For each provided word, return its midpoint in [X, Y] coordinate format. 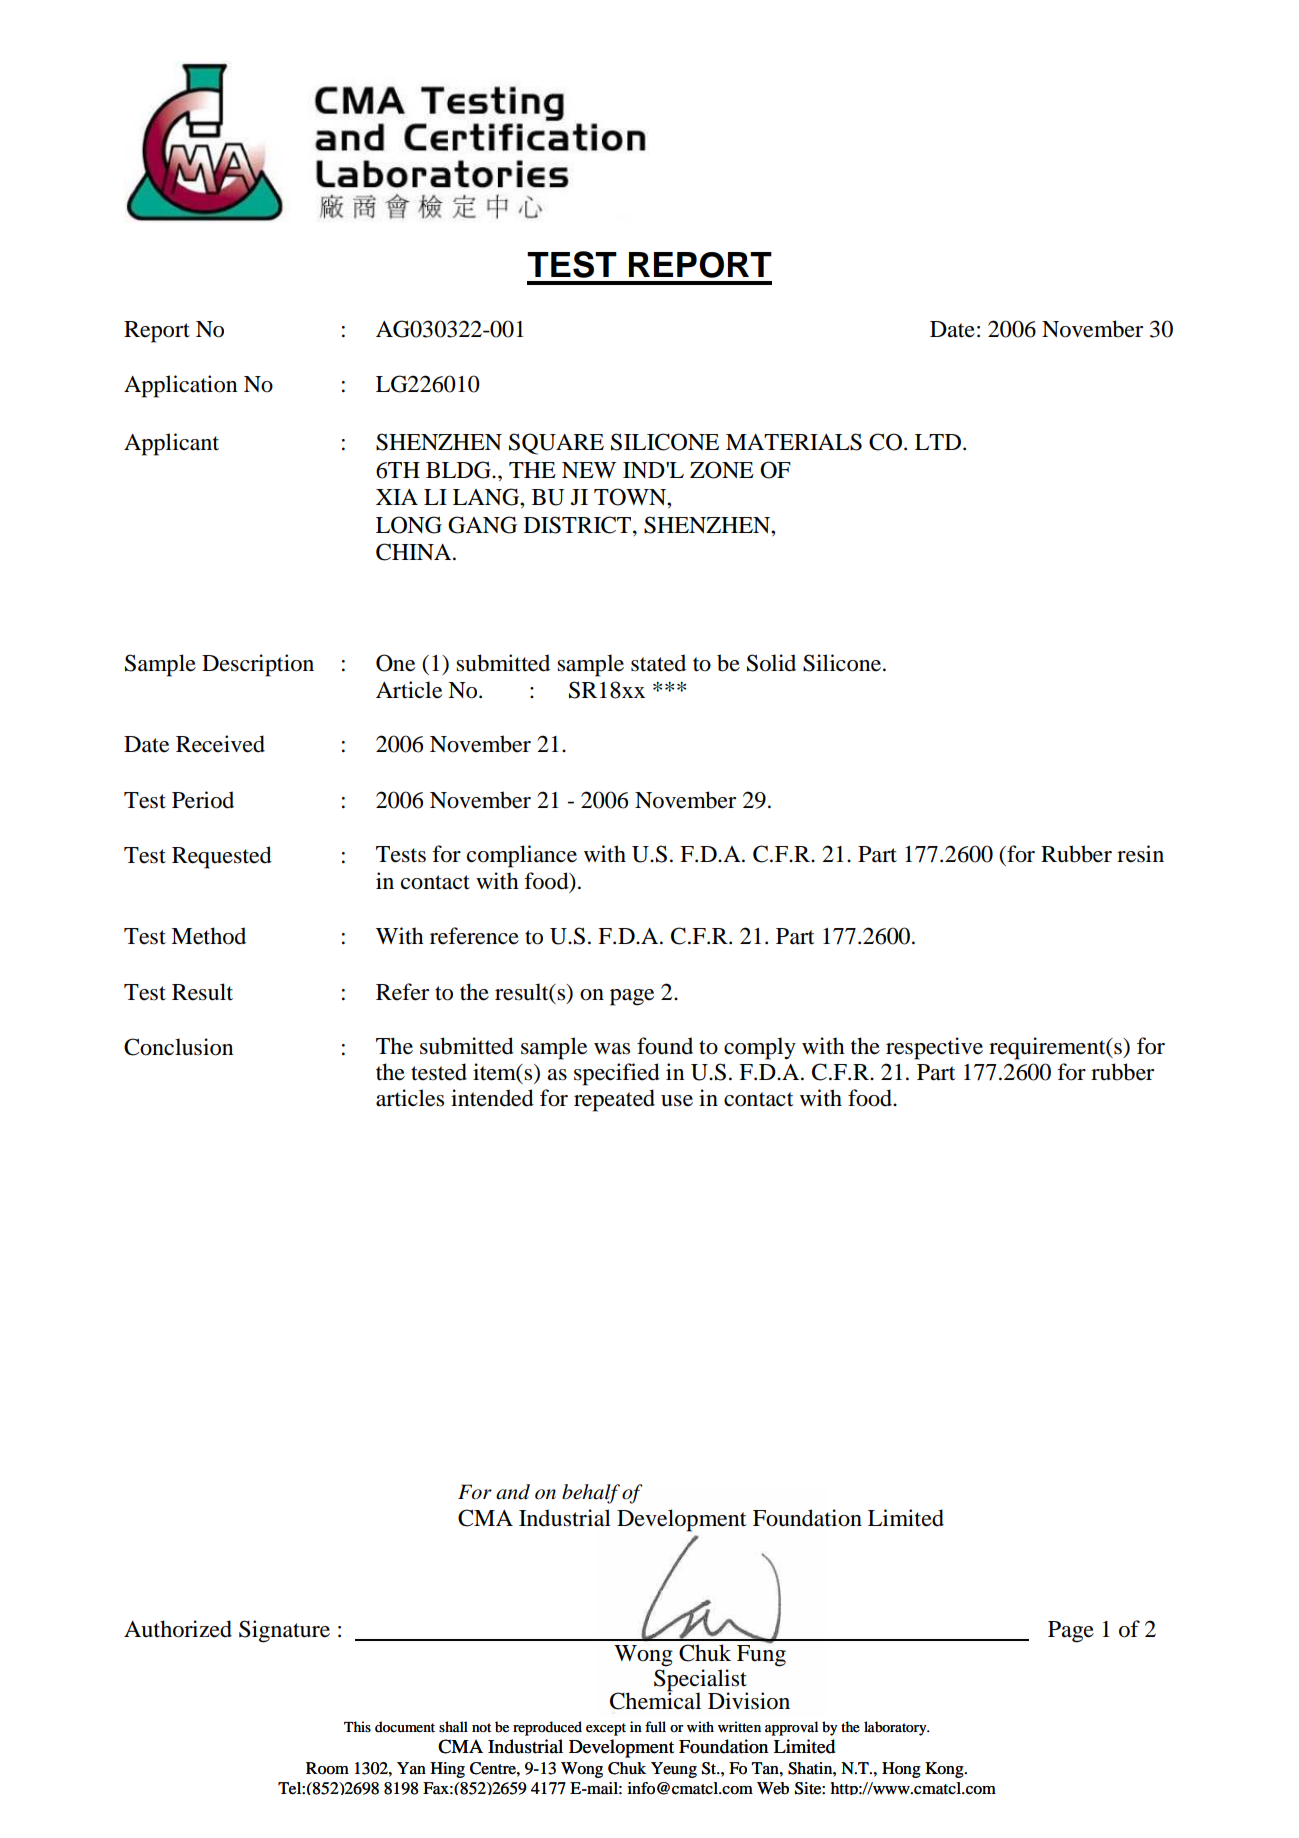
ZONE [722, 470]
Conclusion [178, 1047]
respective [934, 1048]
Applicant [171, 444]
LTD [938, 442]
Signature [284, 1631]
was [612, 1049]
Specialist [701, 1681]
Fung [761, 1656]
